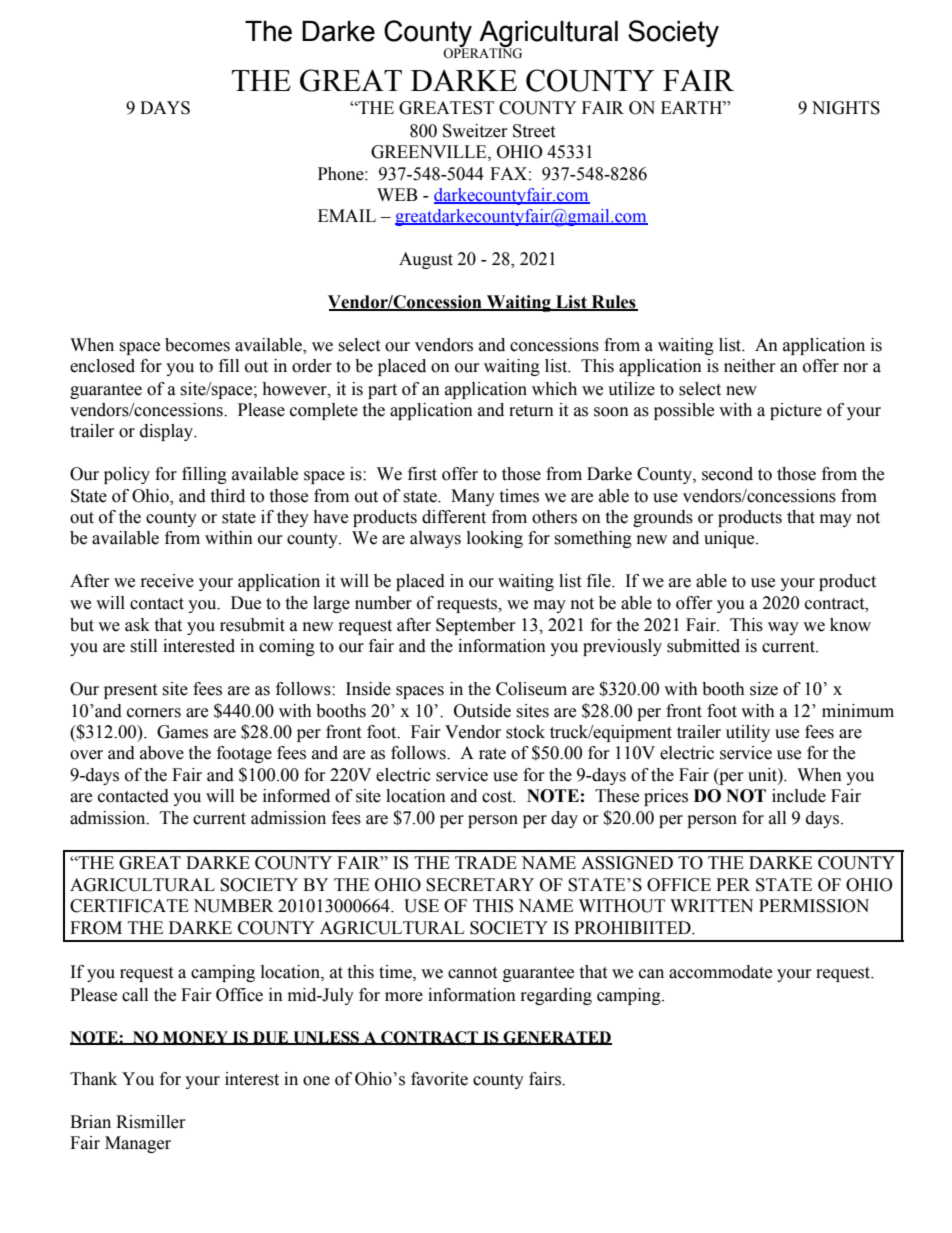 The width and height of the image is (952, 1233). I want to click on unique, so click(730, 539).
